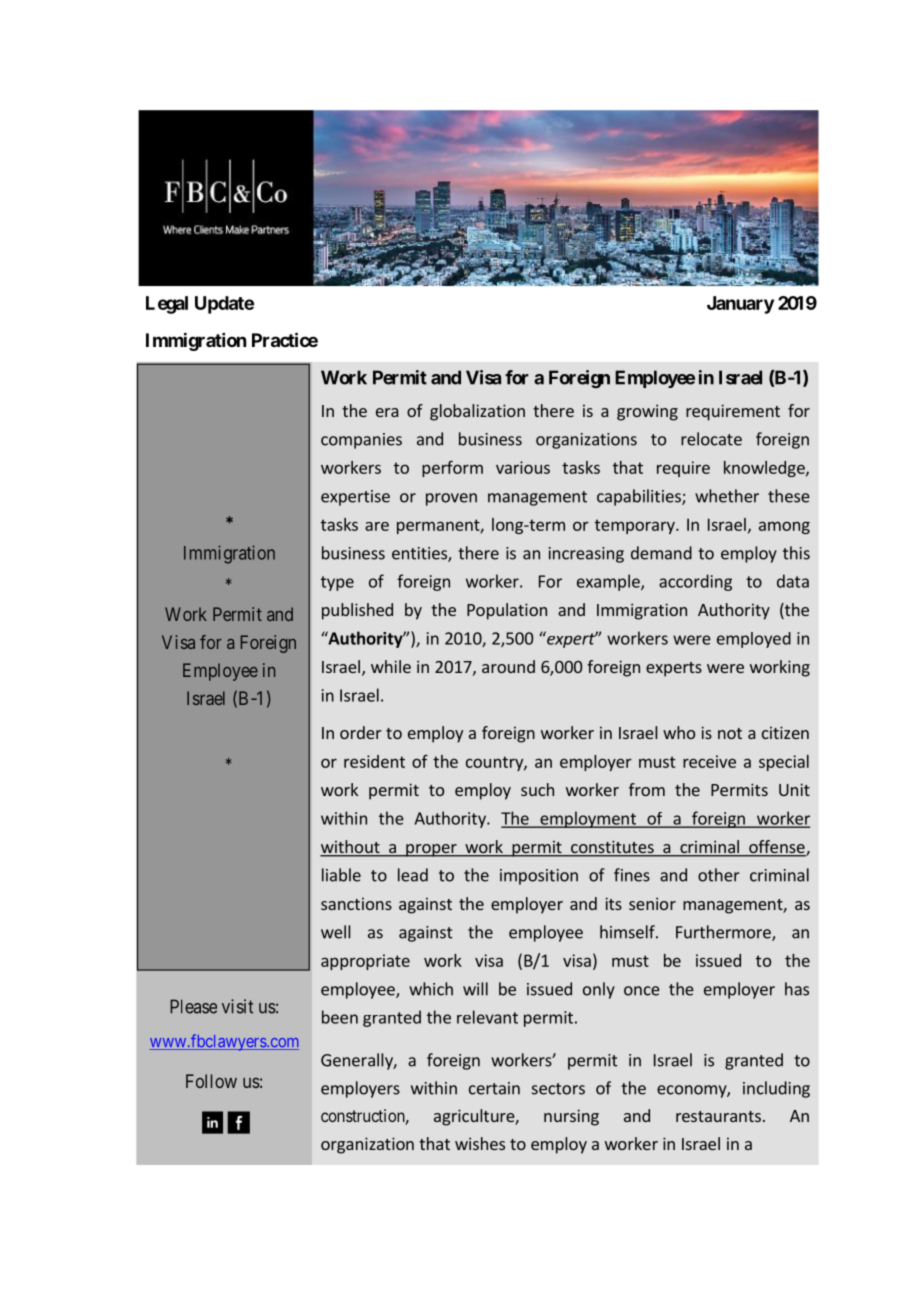  I want to click on Legal, so click(167, 305).
